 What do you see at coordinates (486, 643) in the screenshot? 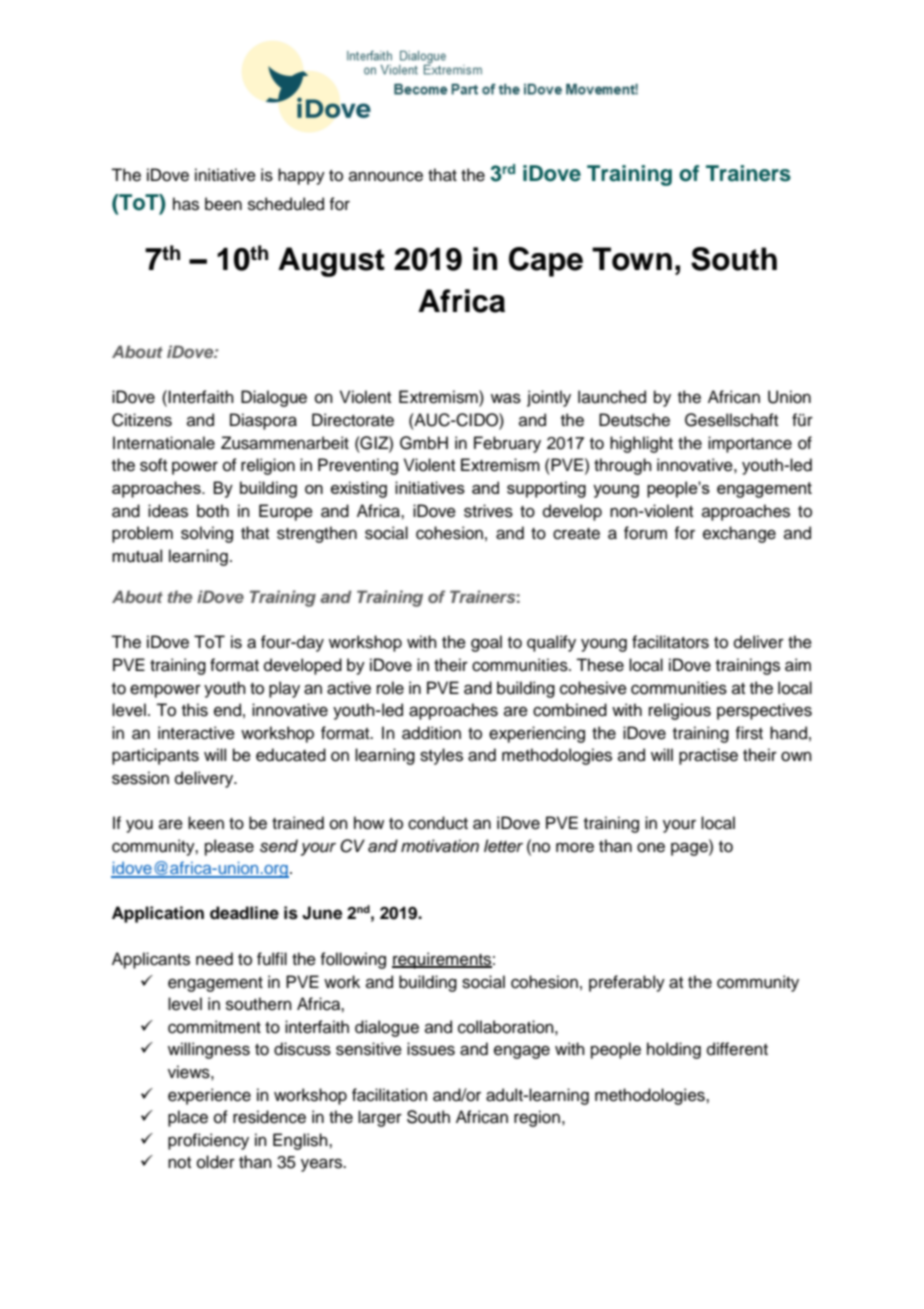
I see `goal` at bounding box center [486, 643].
